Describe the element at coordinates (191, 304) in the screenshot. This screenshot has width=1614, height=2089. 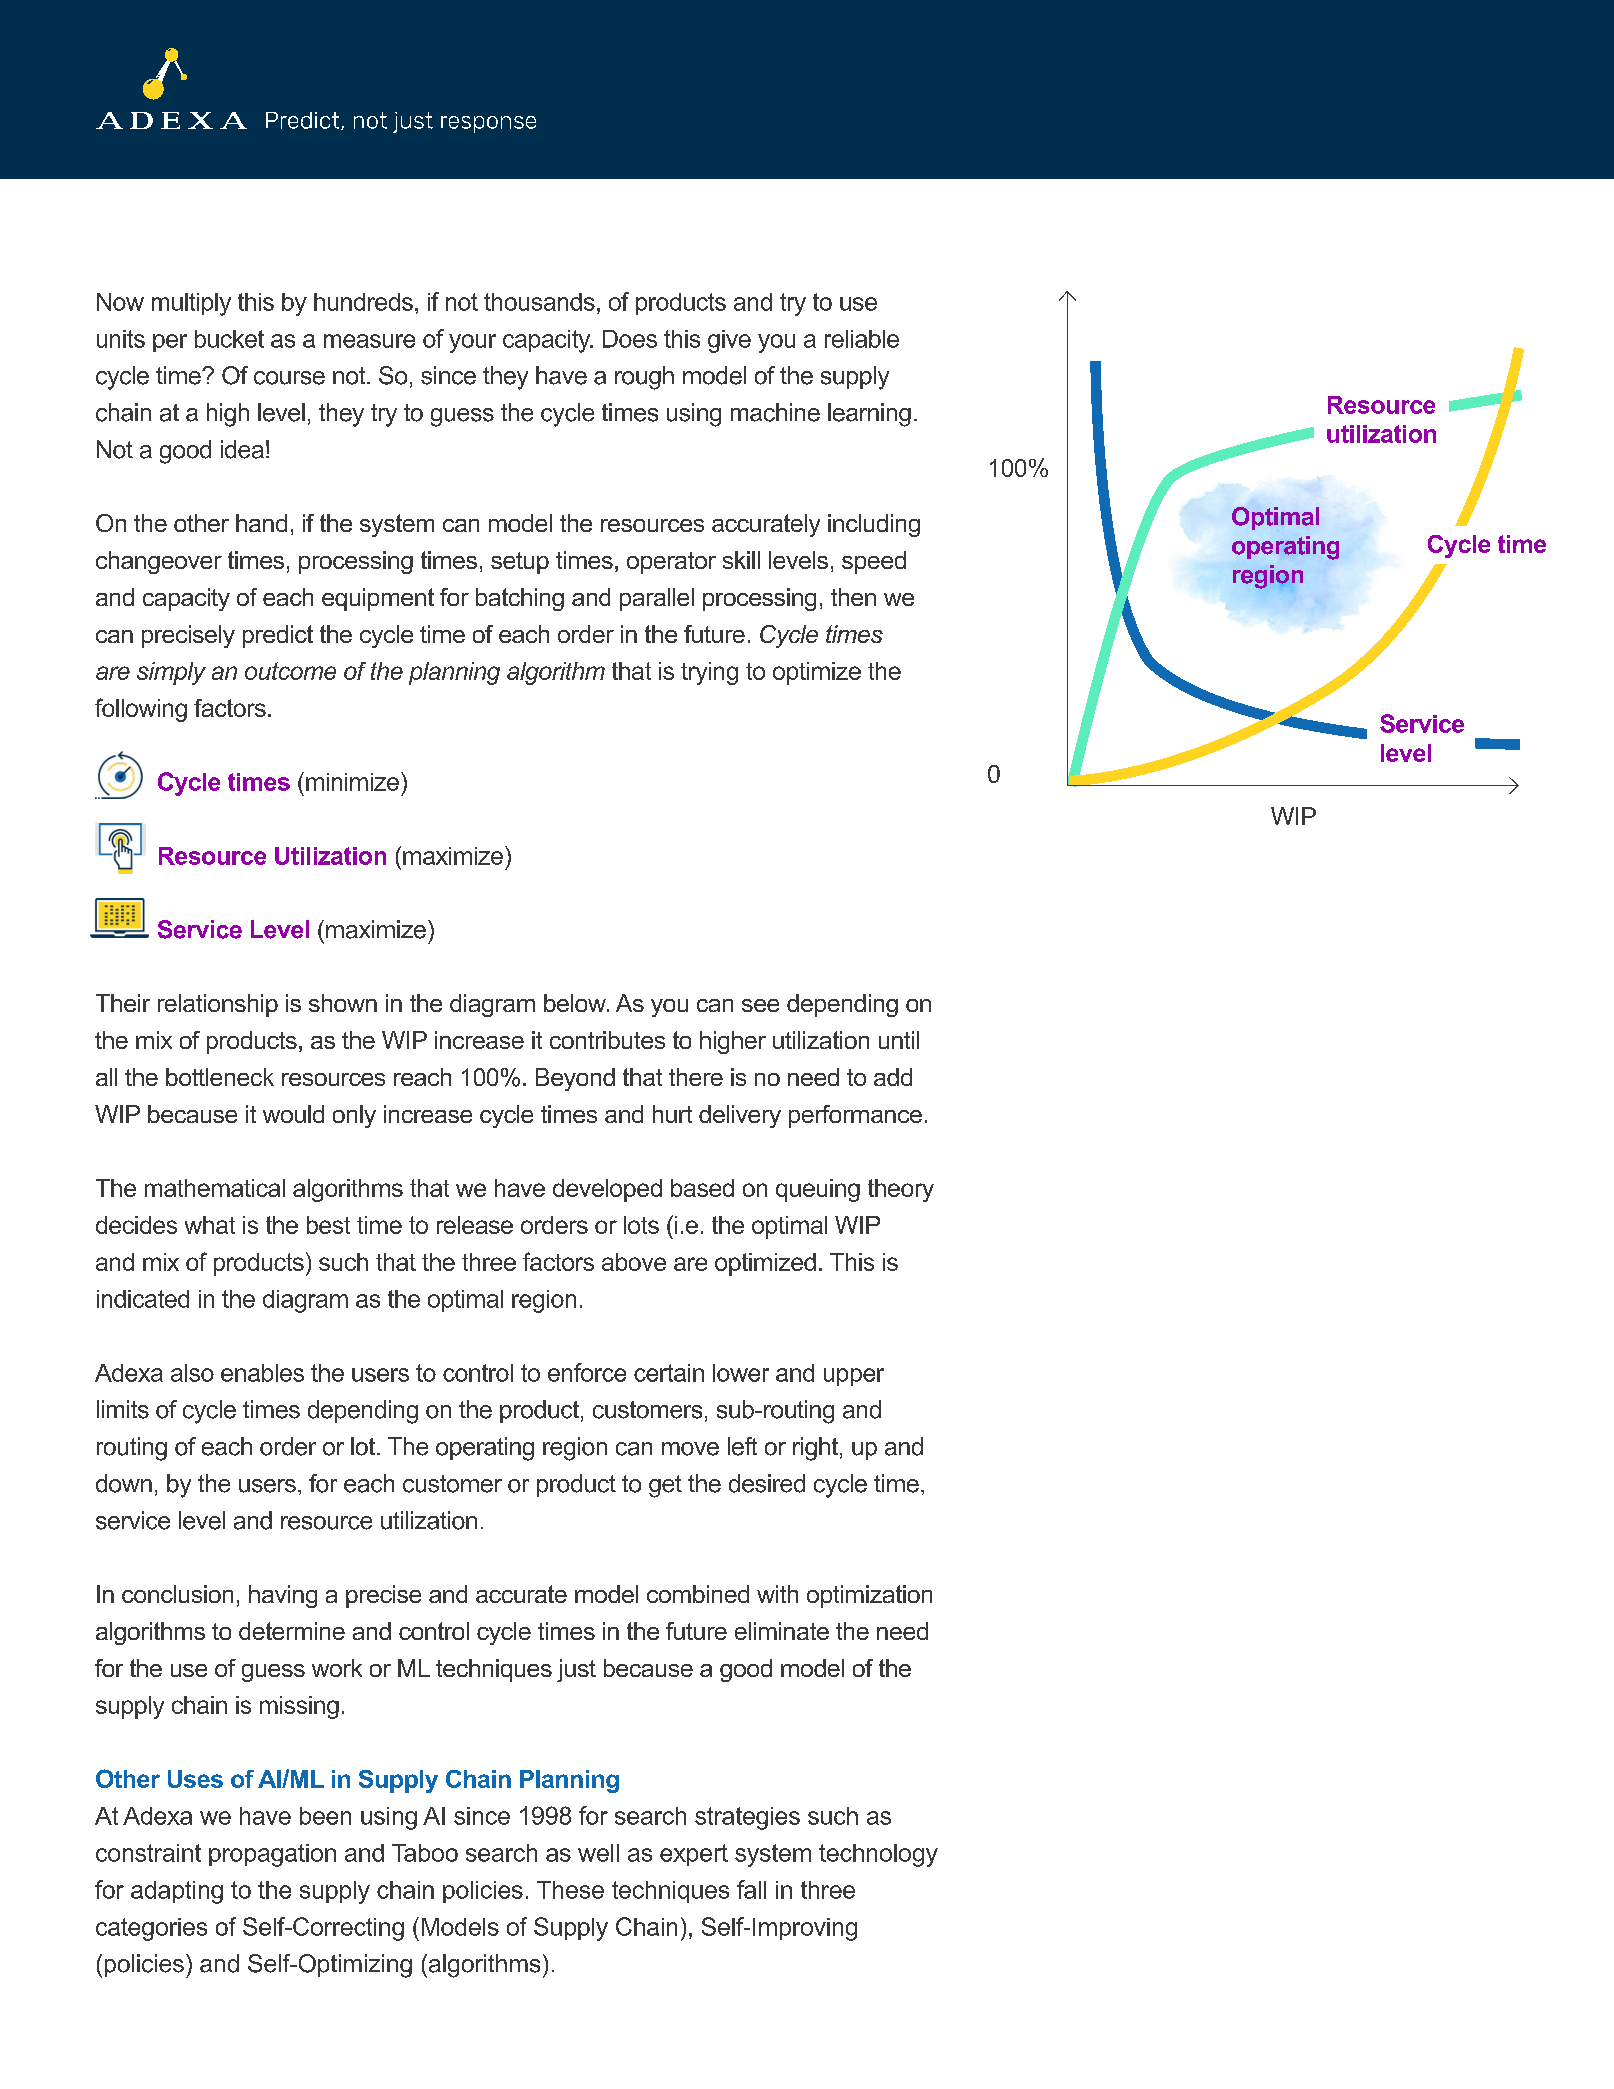
I see `multiply` at that location.
